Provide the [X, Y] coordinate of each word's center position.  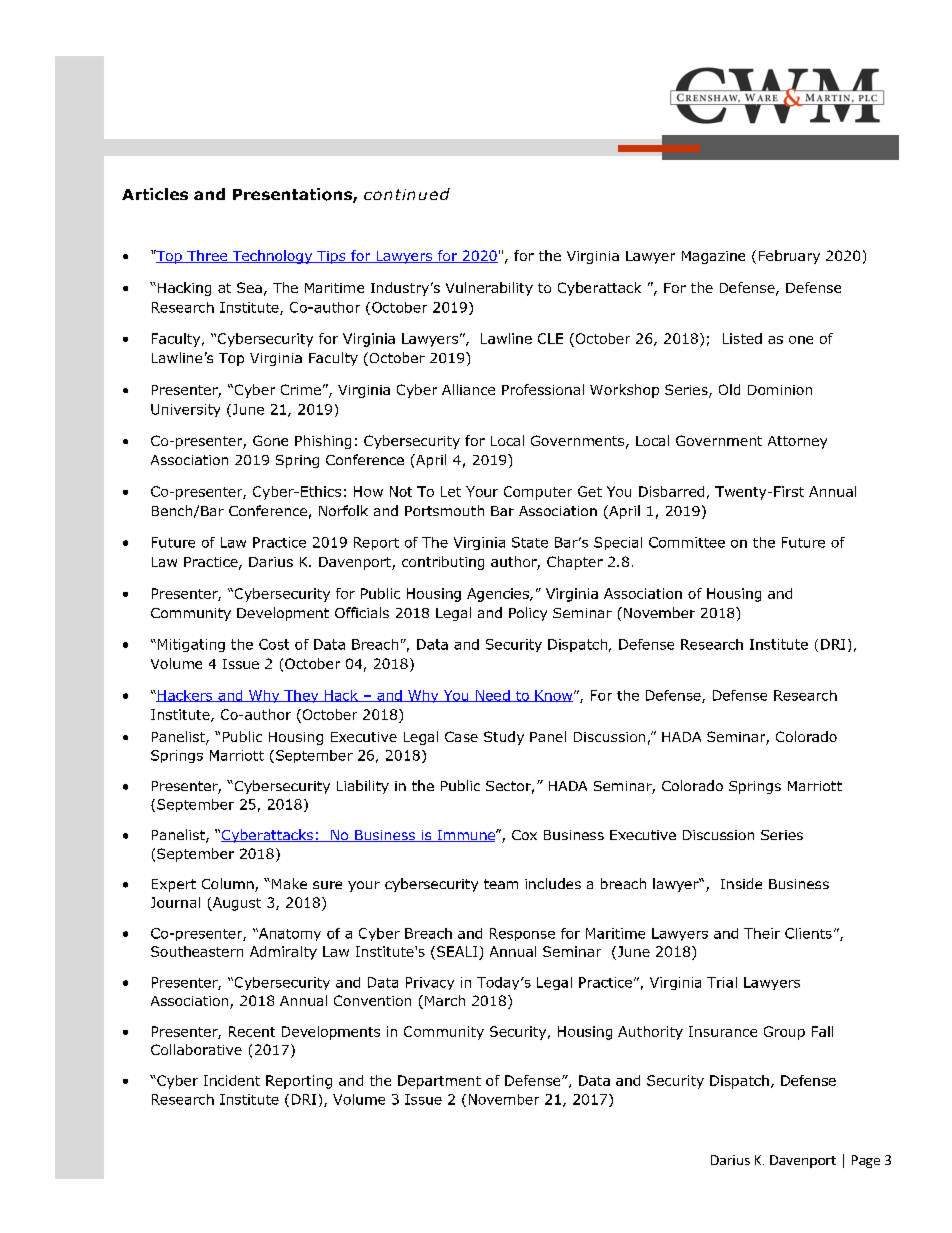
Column [229, 885]
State [530, 542]
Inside [741, 883]
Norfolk [343, 510]
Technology [272, 257]
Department [439, 1082]
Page [866, 1161]
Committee [687, 542]
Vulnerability [489, 289]
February [789, 257]
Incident [232, 1080]
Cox [524, 835]
